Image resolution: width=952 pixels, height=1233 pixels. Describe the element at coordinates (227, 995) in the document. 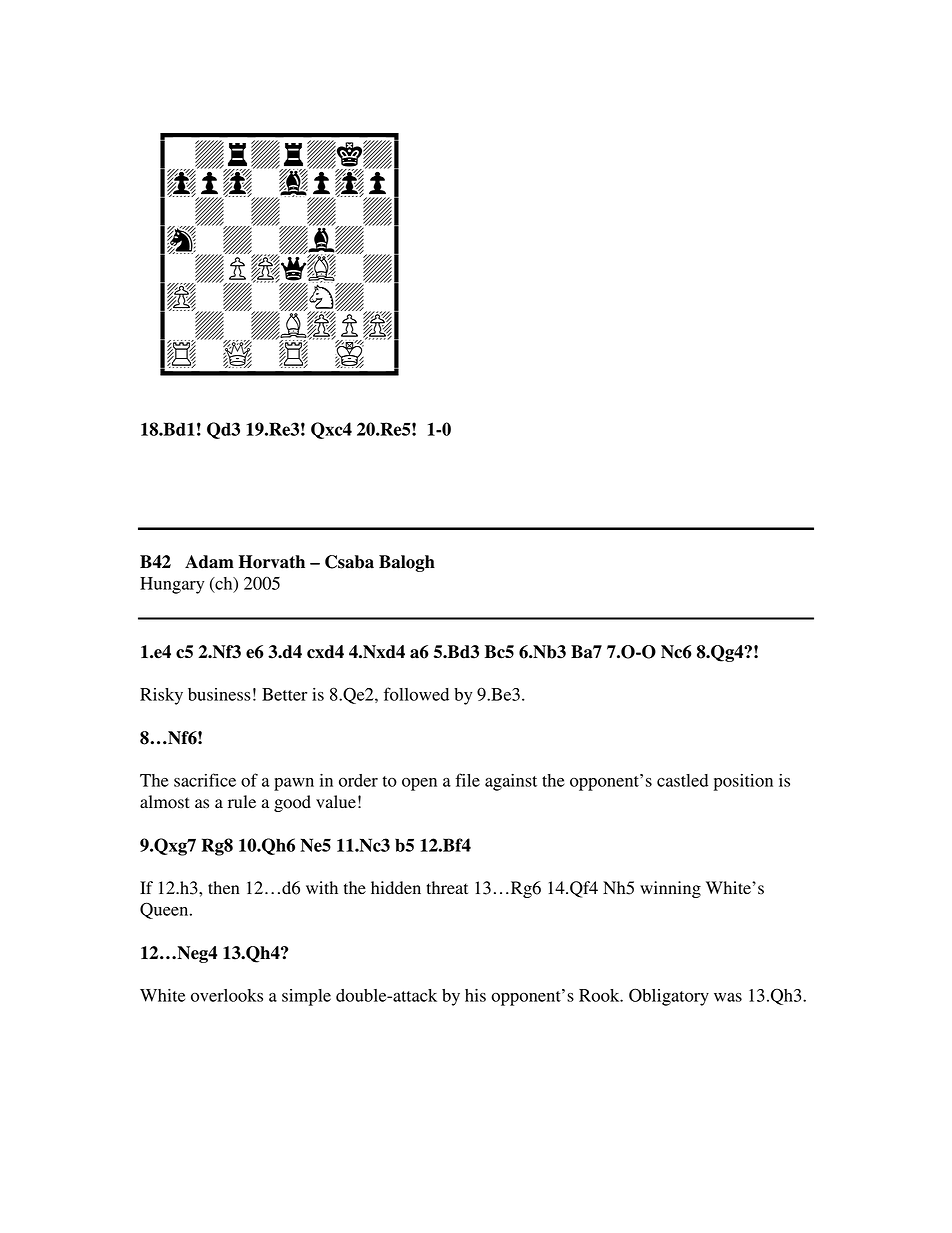

I see `overlooks` at that location.
